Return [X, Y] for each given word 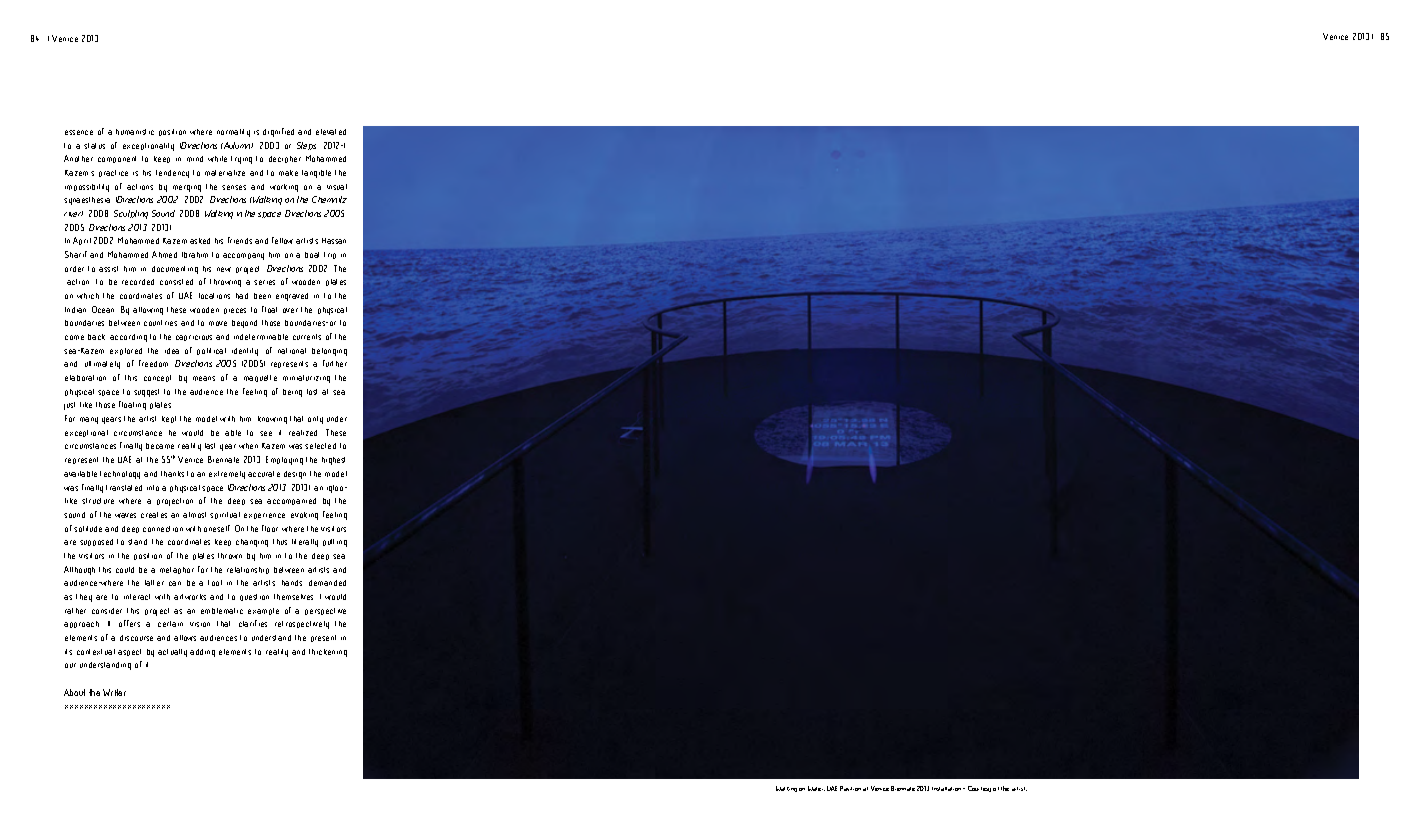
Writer [114, 692]
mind [195, 159]
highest [333, 461]
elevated [331, 132]
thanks [172, 474]
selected [320, 446]
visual [337, 187]
